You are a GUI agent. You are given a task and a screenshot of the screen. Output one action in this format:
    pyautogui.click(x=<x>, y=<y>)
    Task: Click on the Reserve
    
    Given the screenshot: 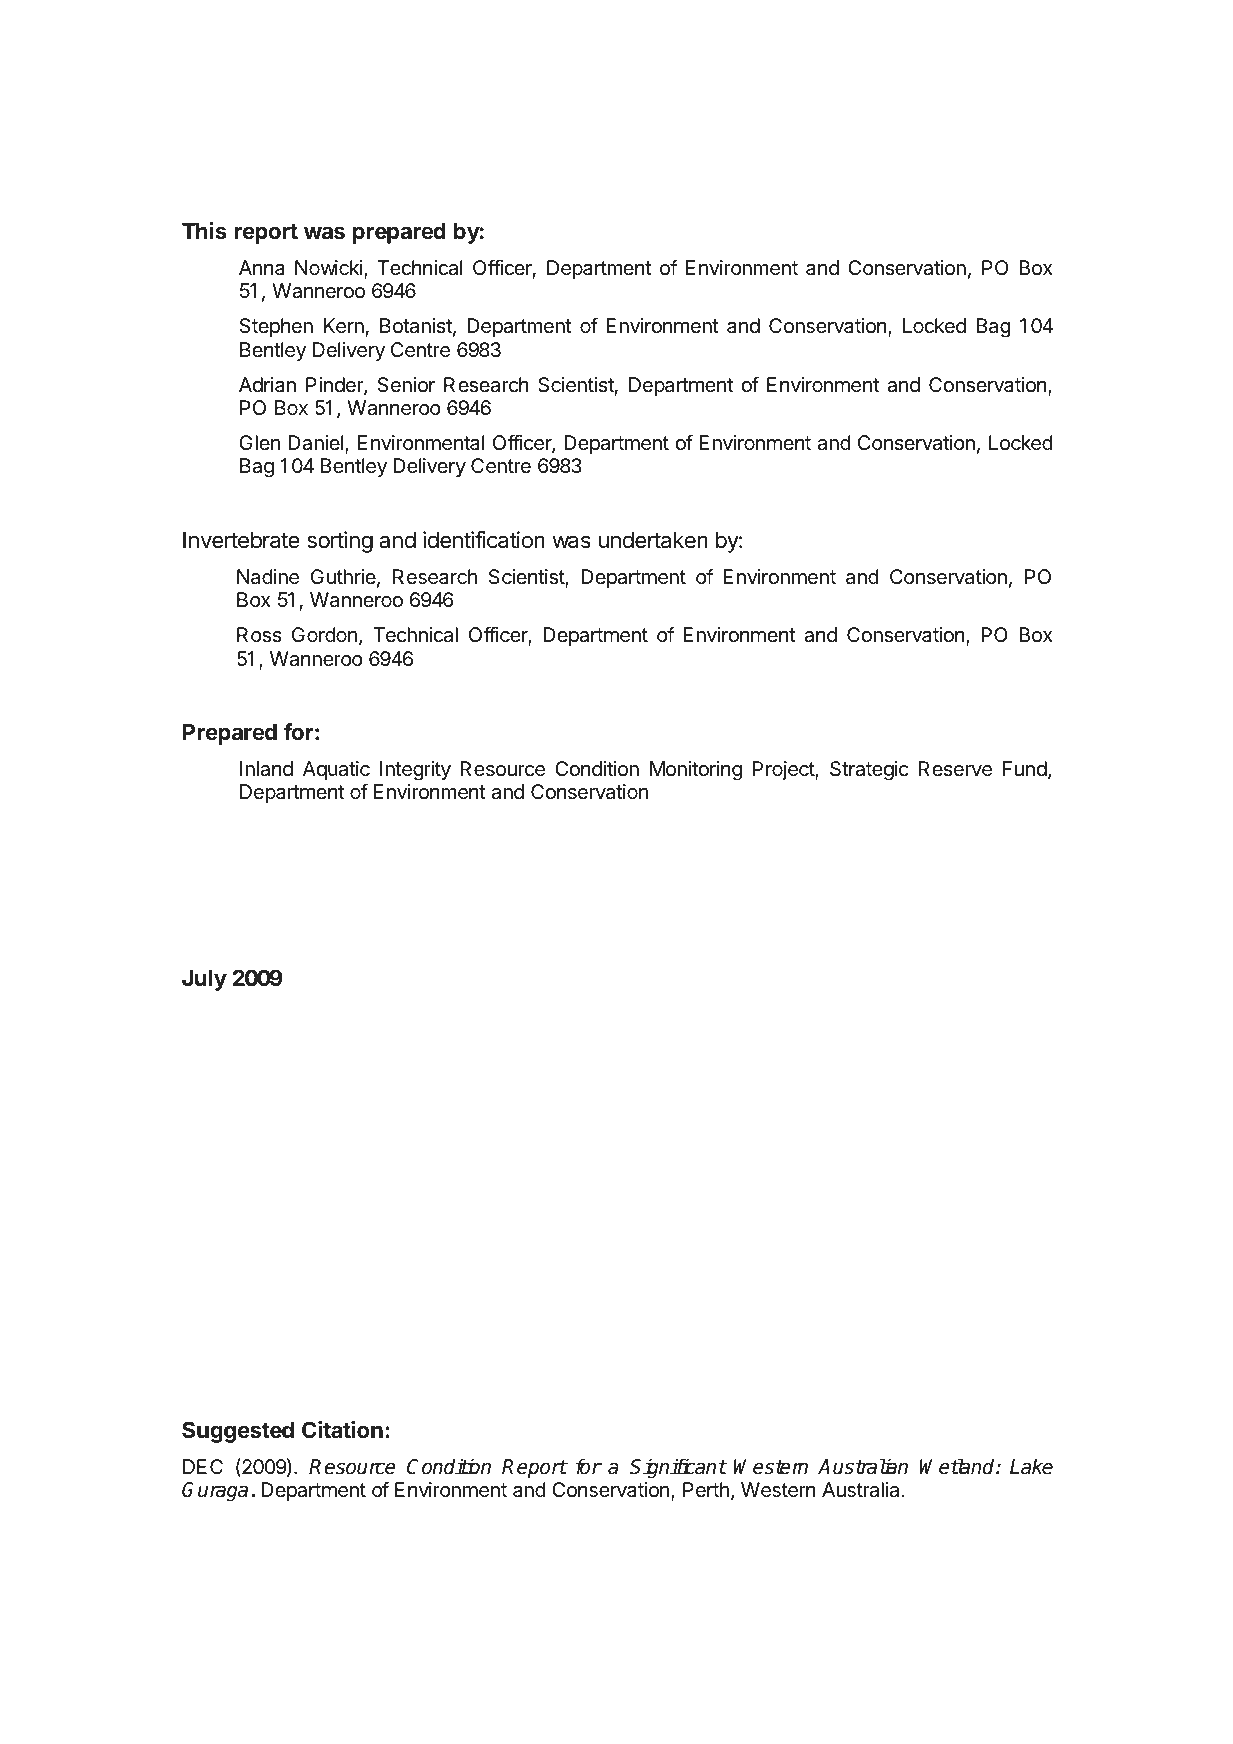 What is the action you would take?
    pyautogui.click(x=955, y=769)
